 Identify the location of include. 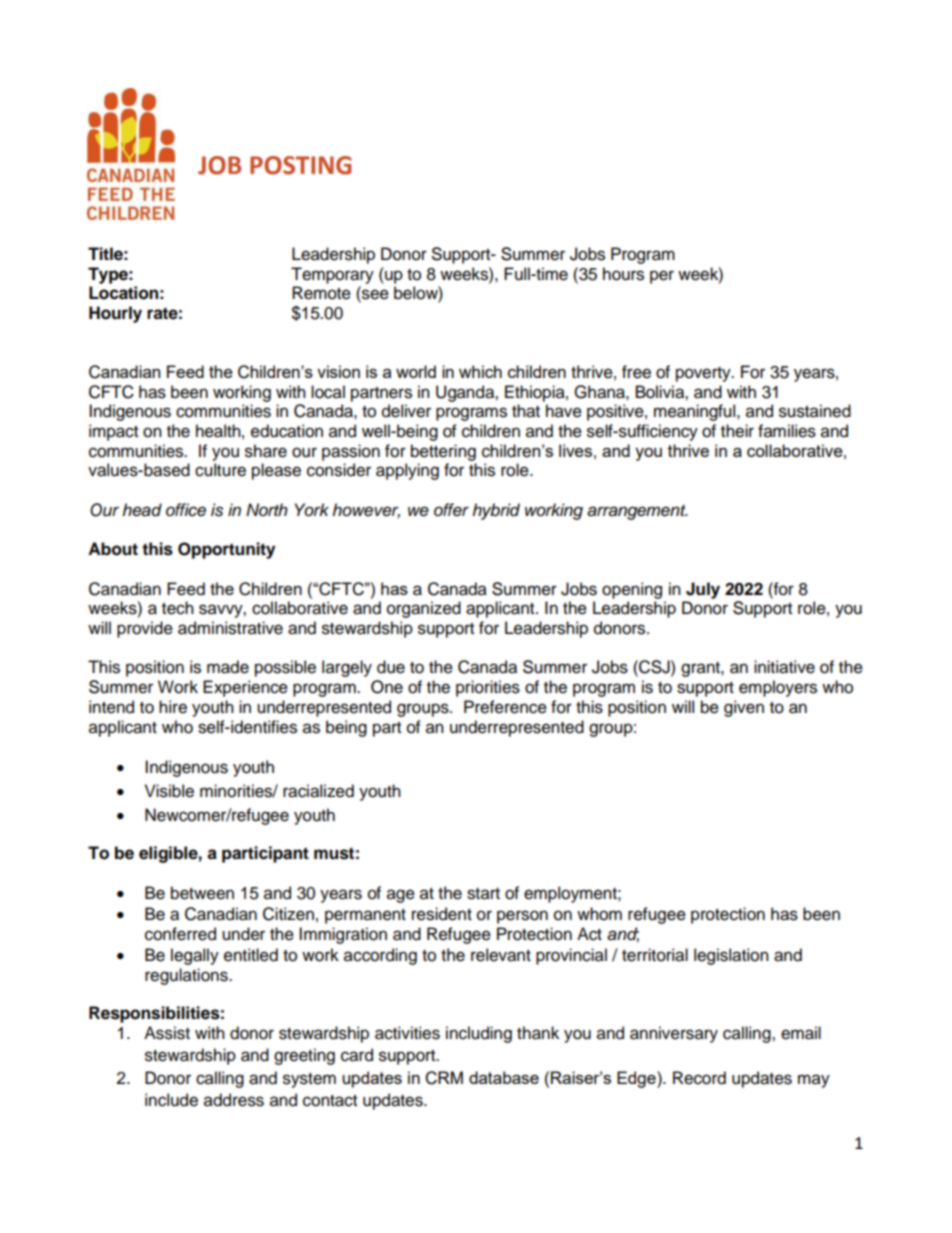
(171, 1100).
